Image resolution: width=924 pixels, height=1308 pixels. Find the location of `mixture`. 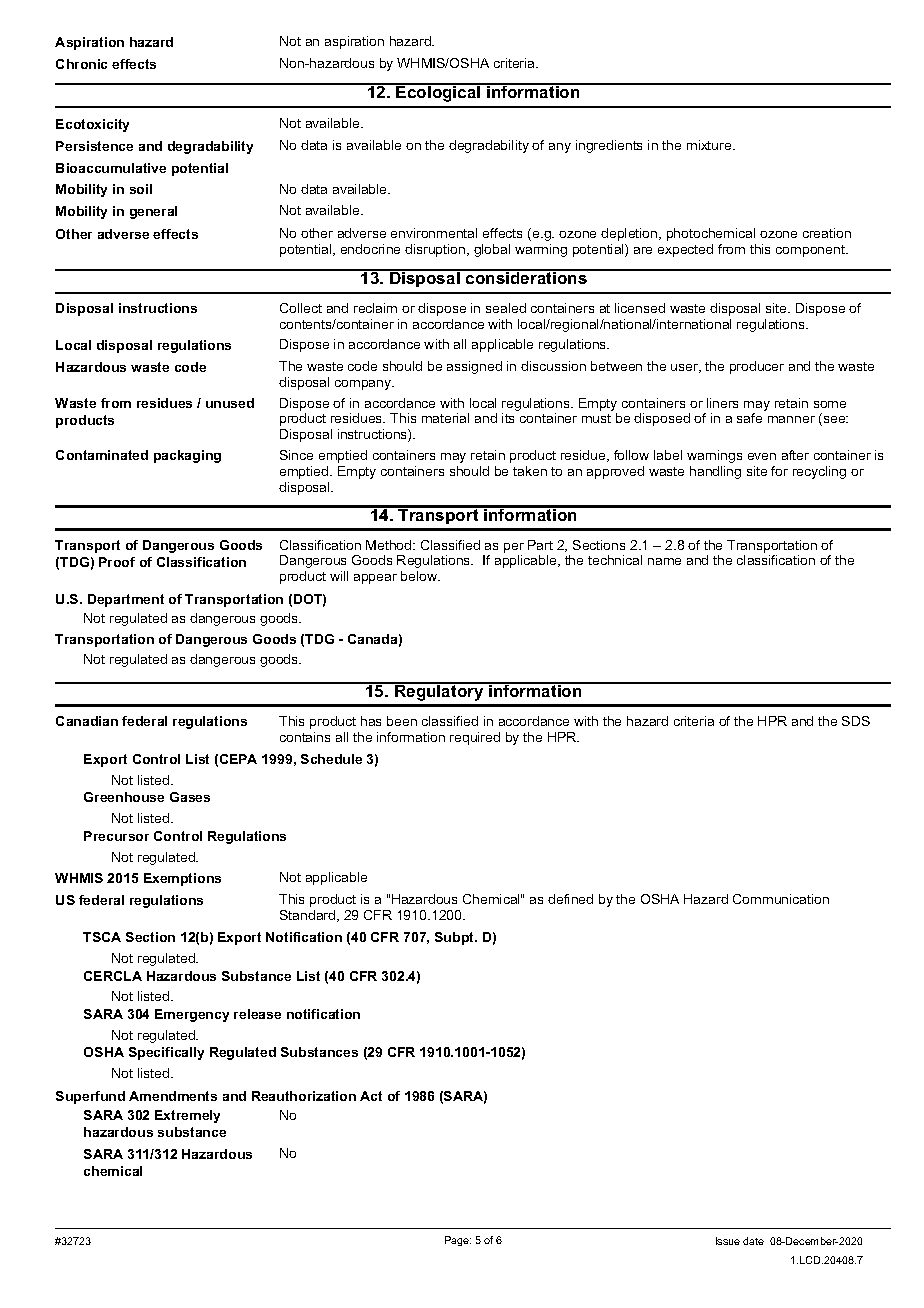

mixture is located at coordinates (710, 145).
